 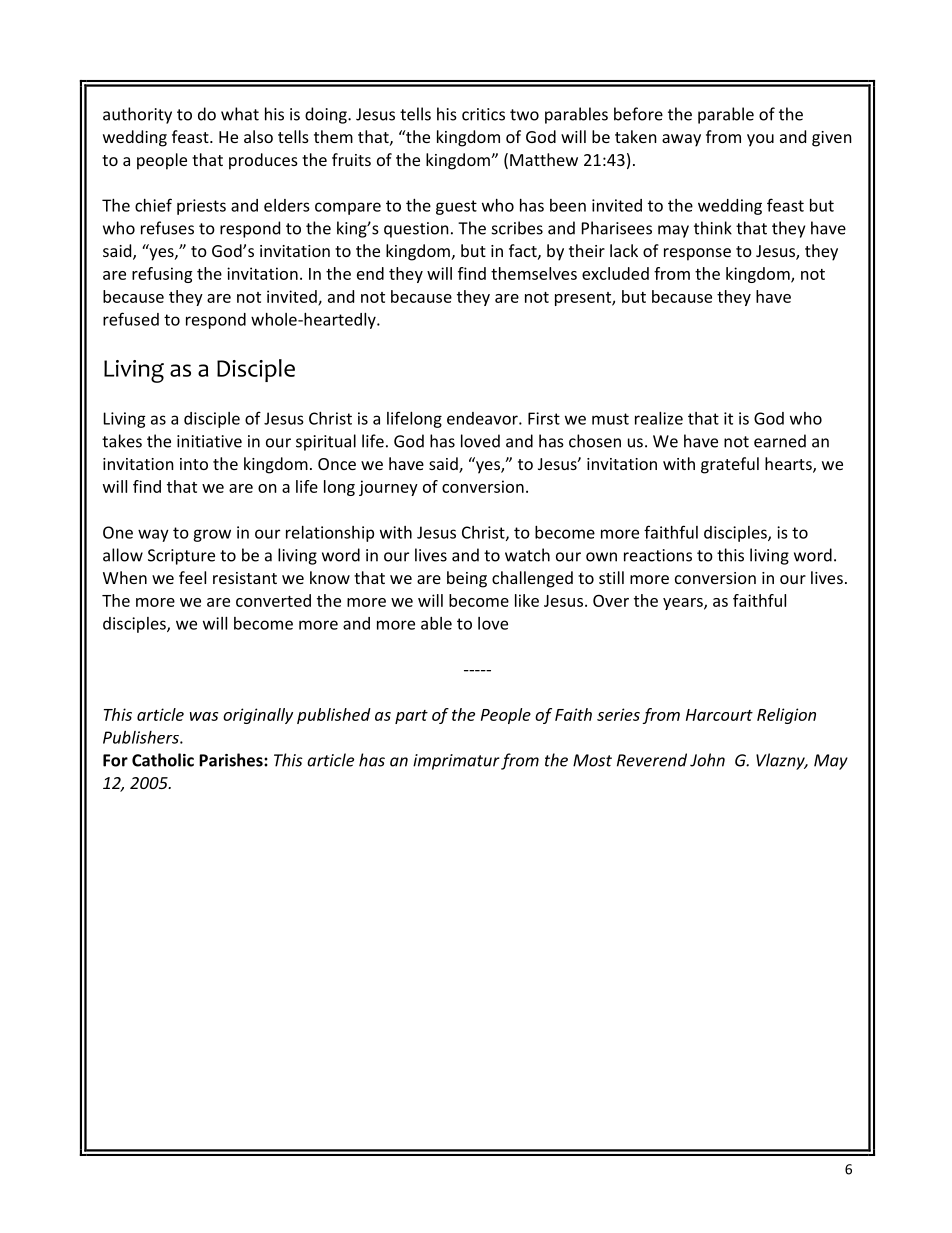 What do you see at coordinates (611, 600) in the page?
I see `Over` at bounding box center [611, 600].
